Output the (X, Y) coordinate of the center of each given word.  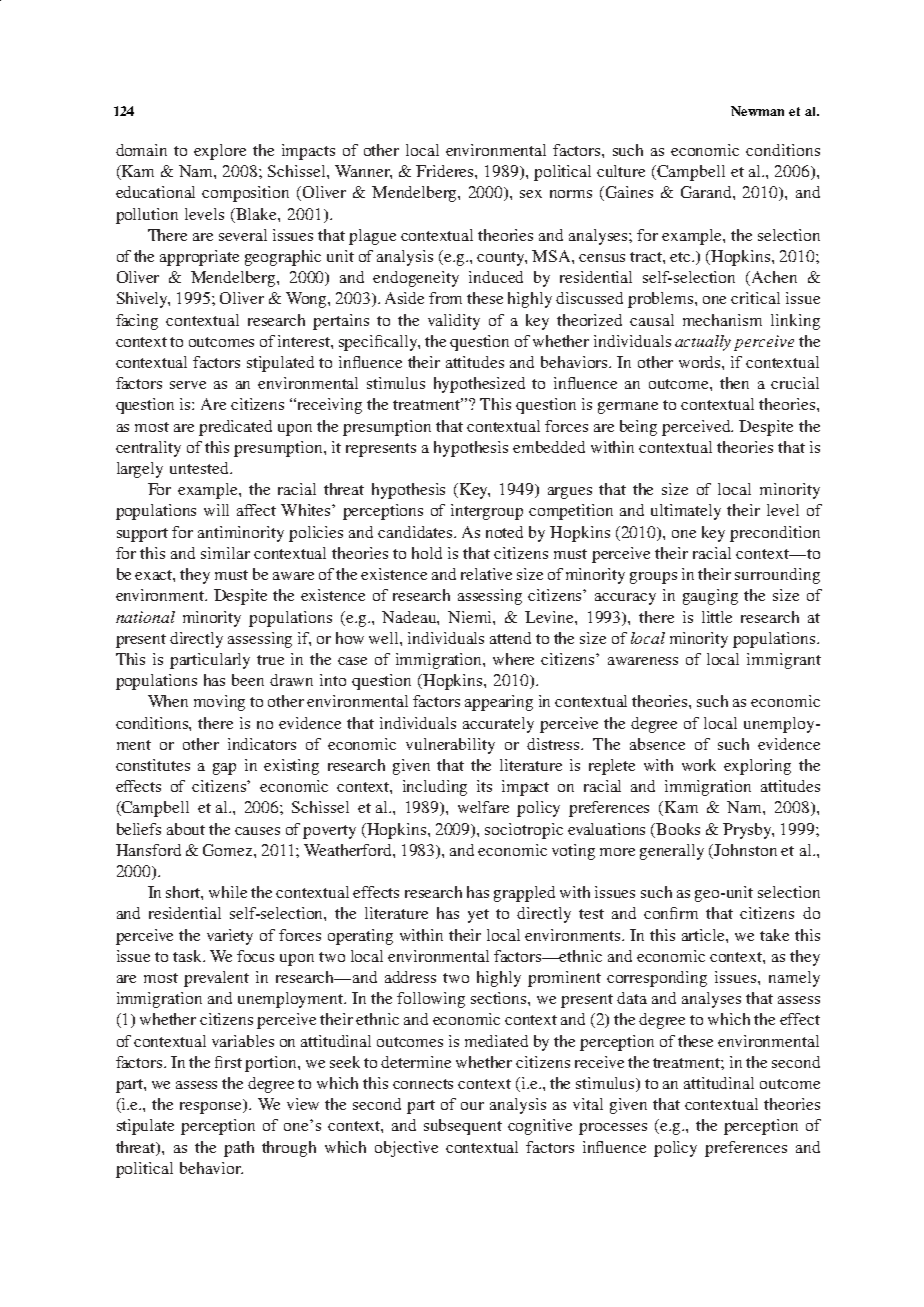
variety (230, 937)
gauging (710, 597)
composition (245, 194)
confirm (671, 913)
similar (225, 553)
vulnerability (450, 746)
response (212, 1108)
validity (454, 322)
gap (224, 769)
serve (188, 385)
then (734, 383)
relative (486, 574)
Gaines (629, 192)
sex (531, 194)
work (699, 765)
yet (478, 916)
